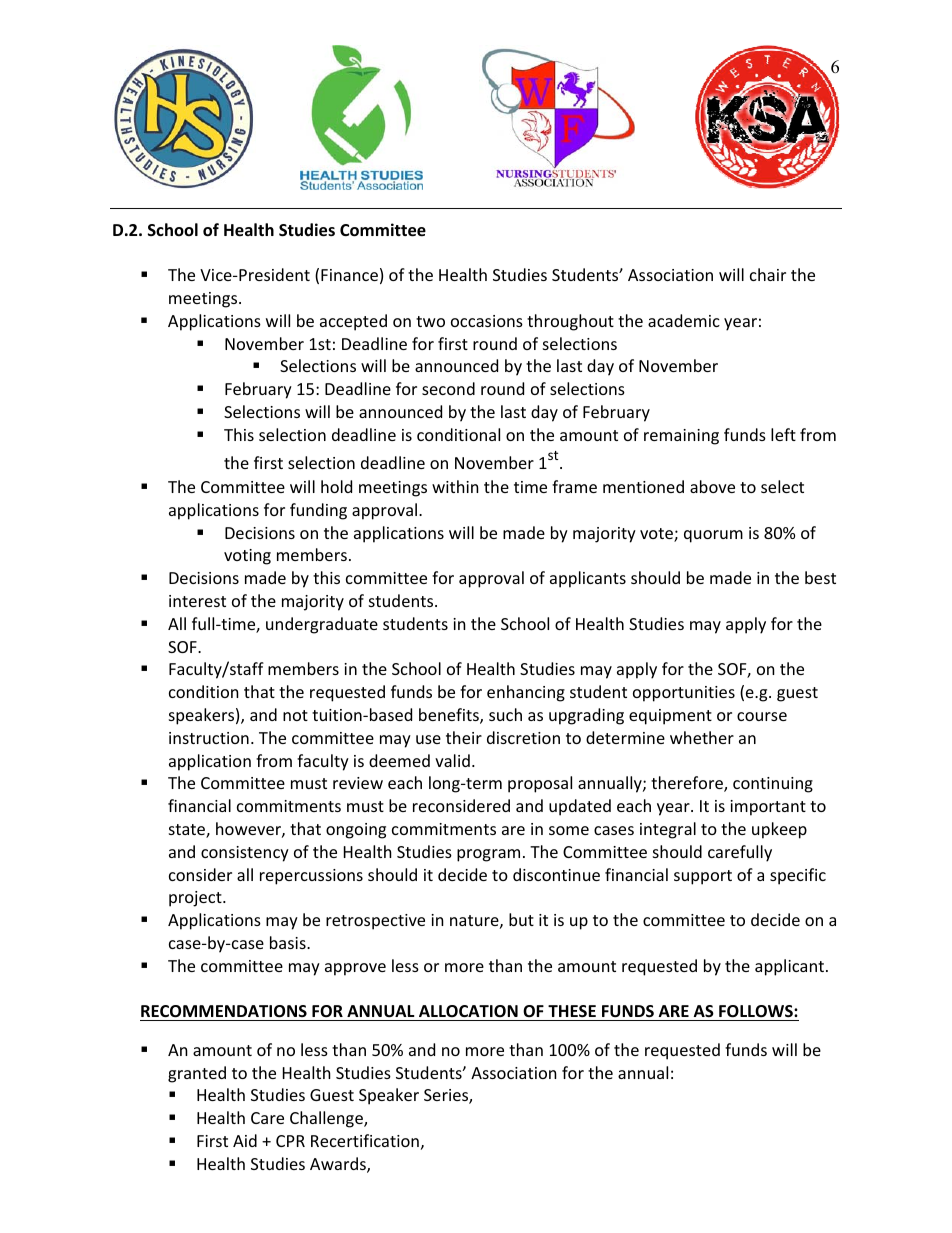 The width and height of the screenshot is (952, 1233). I want to click on THESE, so click(572, 1013).
